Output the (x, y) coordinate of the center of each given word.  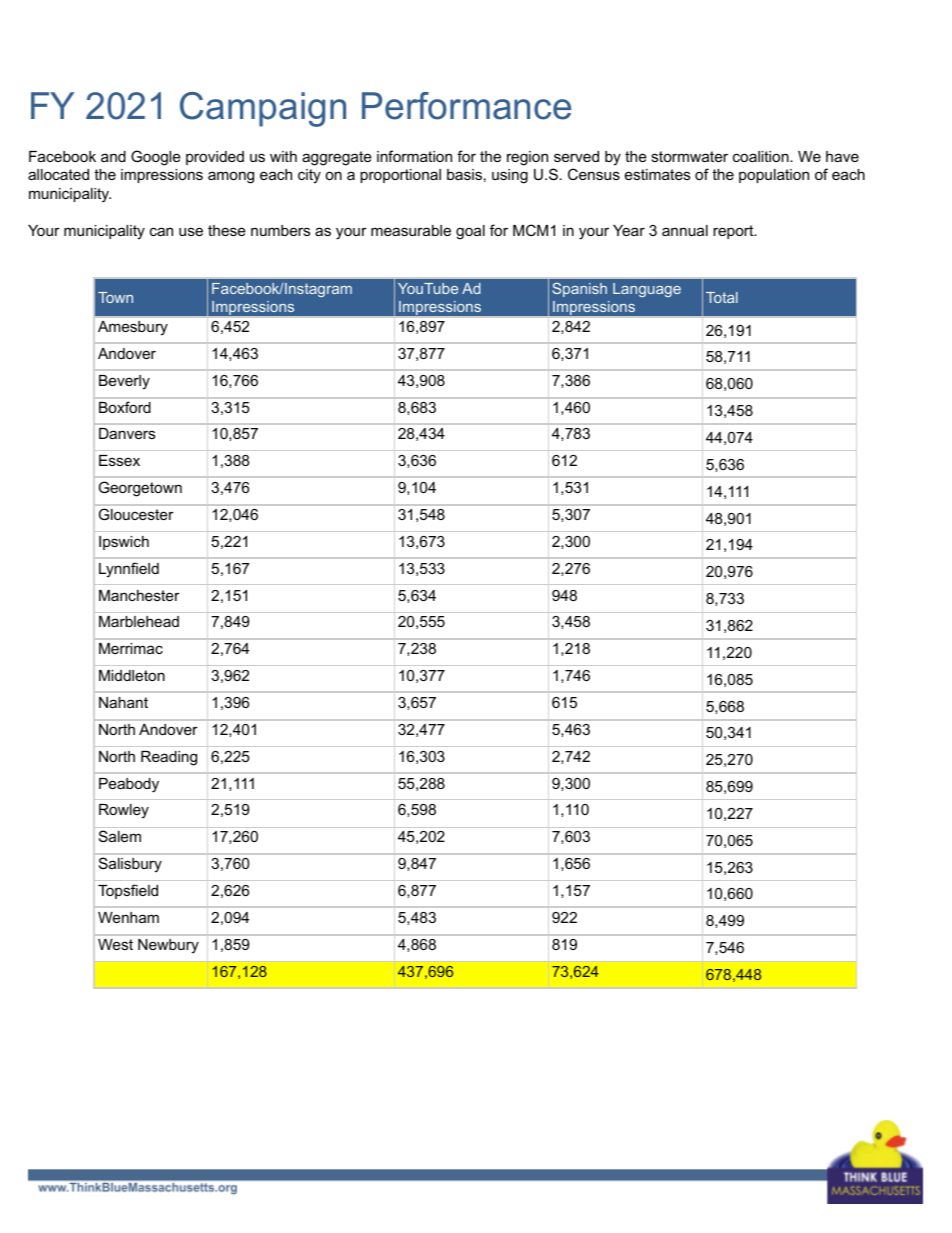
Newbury (168, 946)
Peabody (129, 785)
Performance (466, 106)
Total (722, 297)
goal (470, 232)
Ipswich (124, 543)
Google (156, 158)
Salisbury (130, 865)
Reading (169, 758)
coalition (762, 156)
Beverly (124, 382)
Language (647, 290)
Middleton (132, 675)
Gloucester (136, 514)
